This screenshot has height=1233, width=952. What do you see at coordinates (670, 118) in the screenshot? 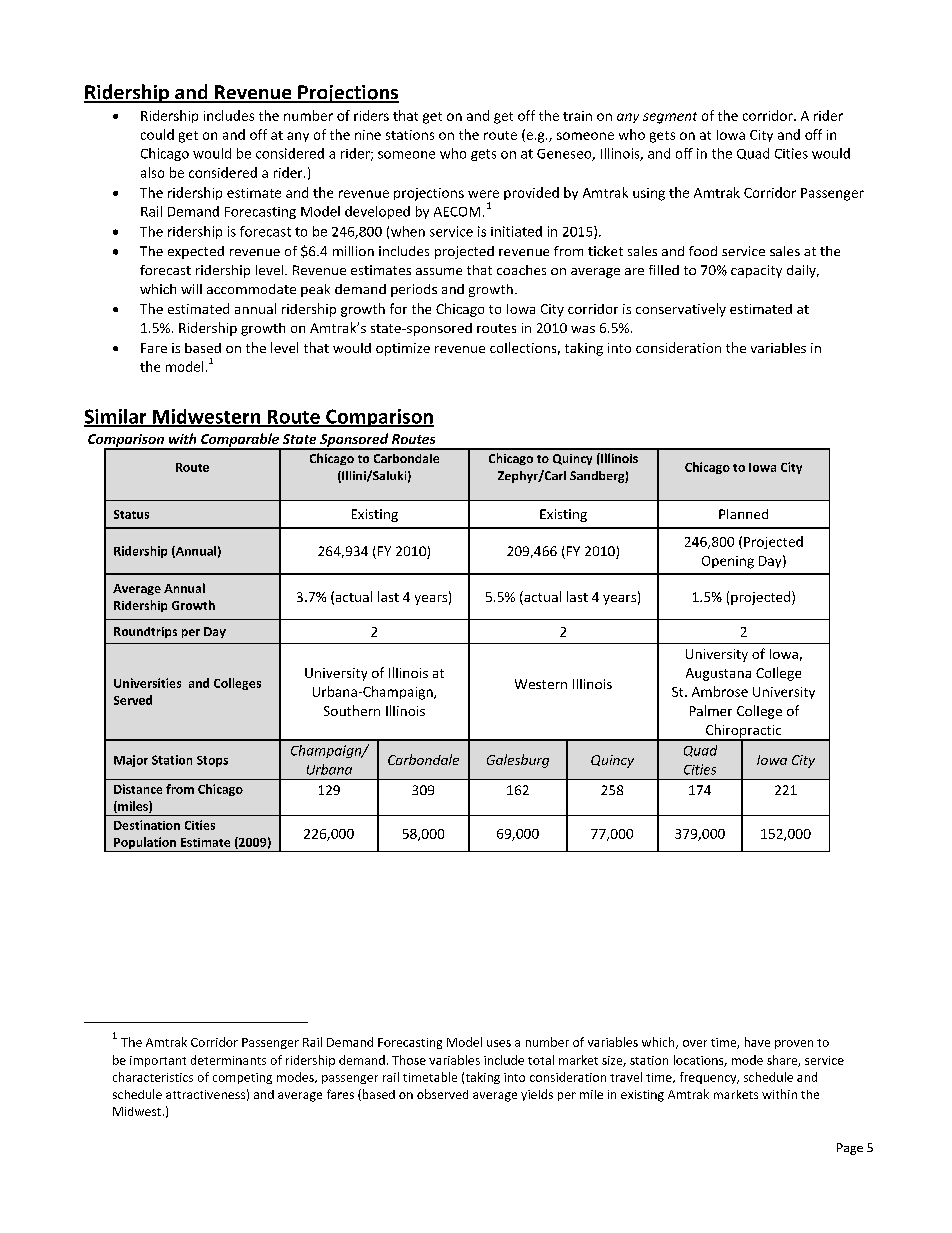
I see `segment` at bounding box center [670, 118].
